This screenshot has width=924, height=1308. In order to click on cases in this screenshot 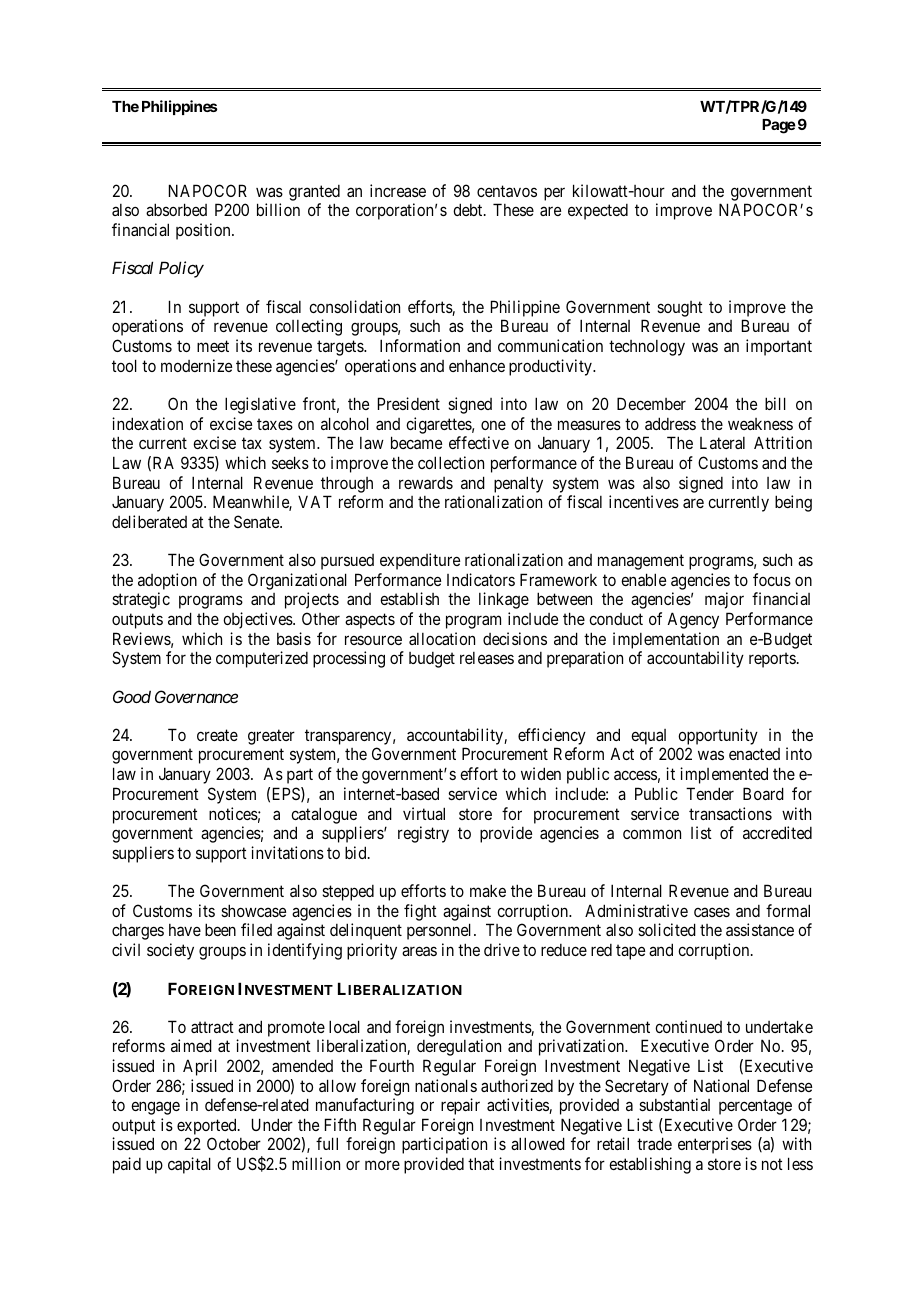, I will do `click(712, 912)`.
